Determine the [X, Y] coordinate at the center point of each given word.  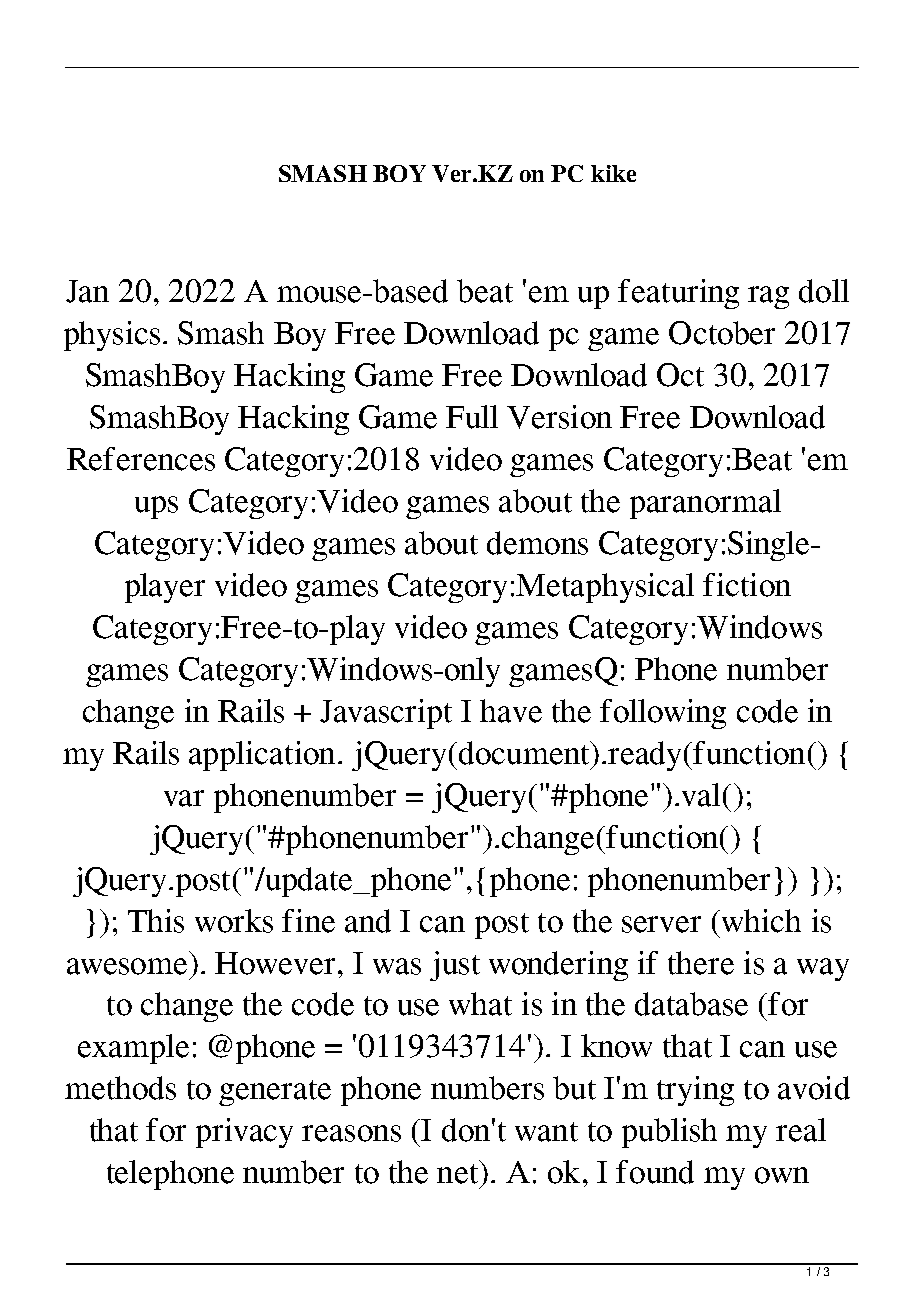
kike [613, 173]
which [760, 921]
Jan [87, 291]
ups [156, 507]
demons [537, 543]
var [184, 798]
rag [768, 297]
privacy [244, 1133]
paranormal [705, 504]
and [368, 921]
